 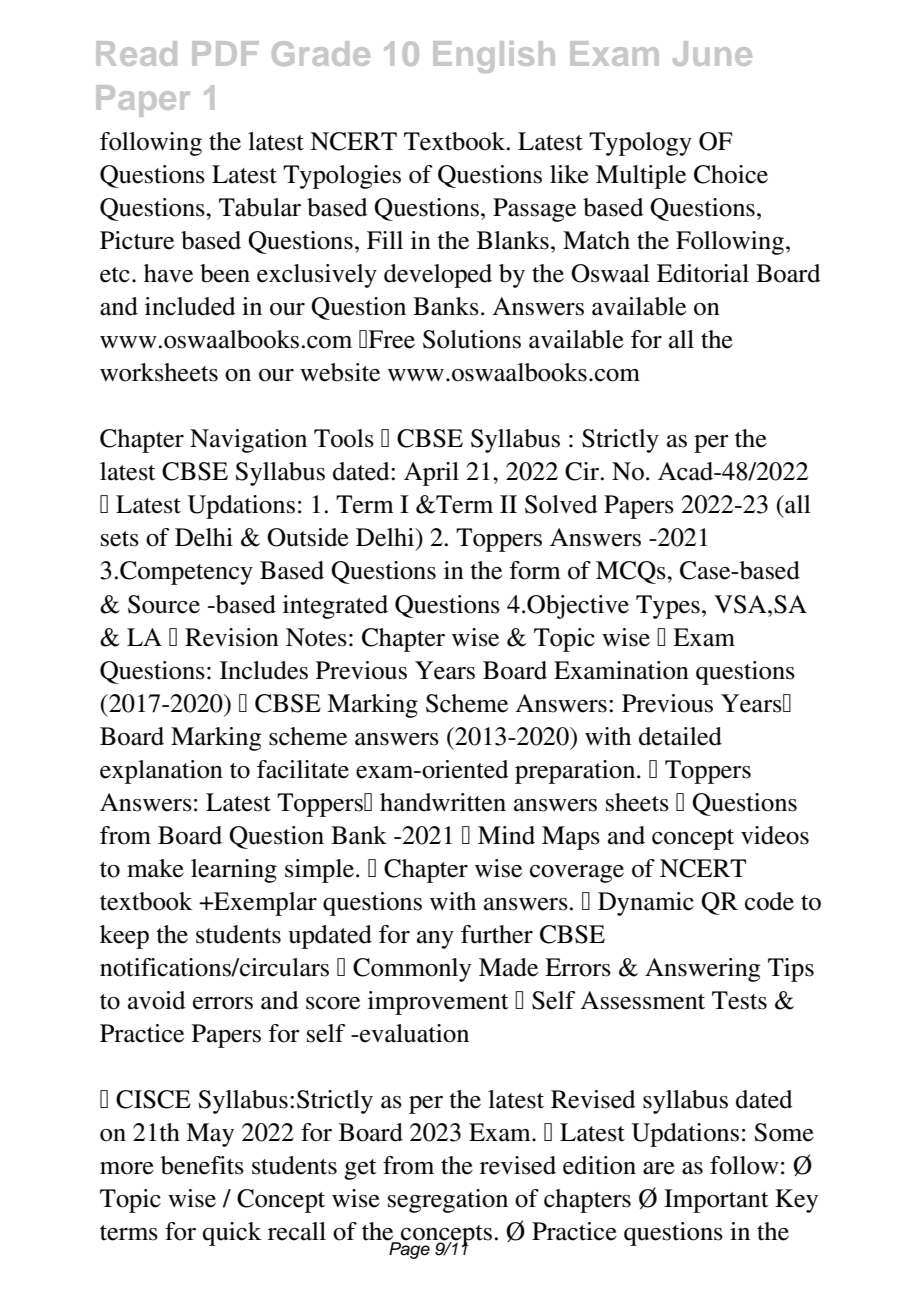 I want to click on PDF, so click(x=225, y=53).
